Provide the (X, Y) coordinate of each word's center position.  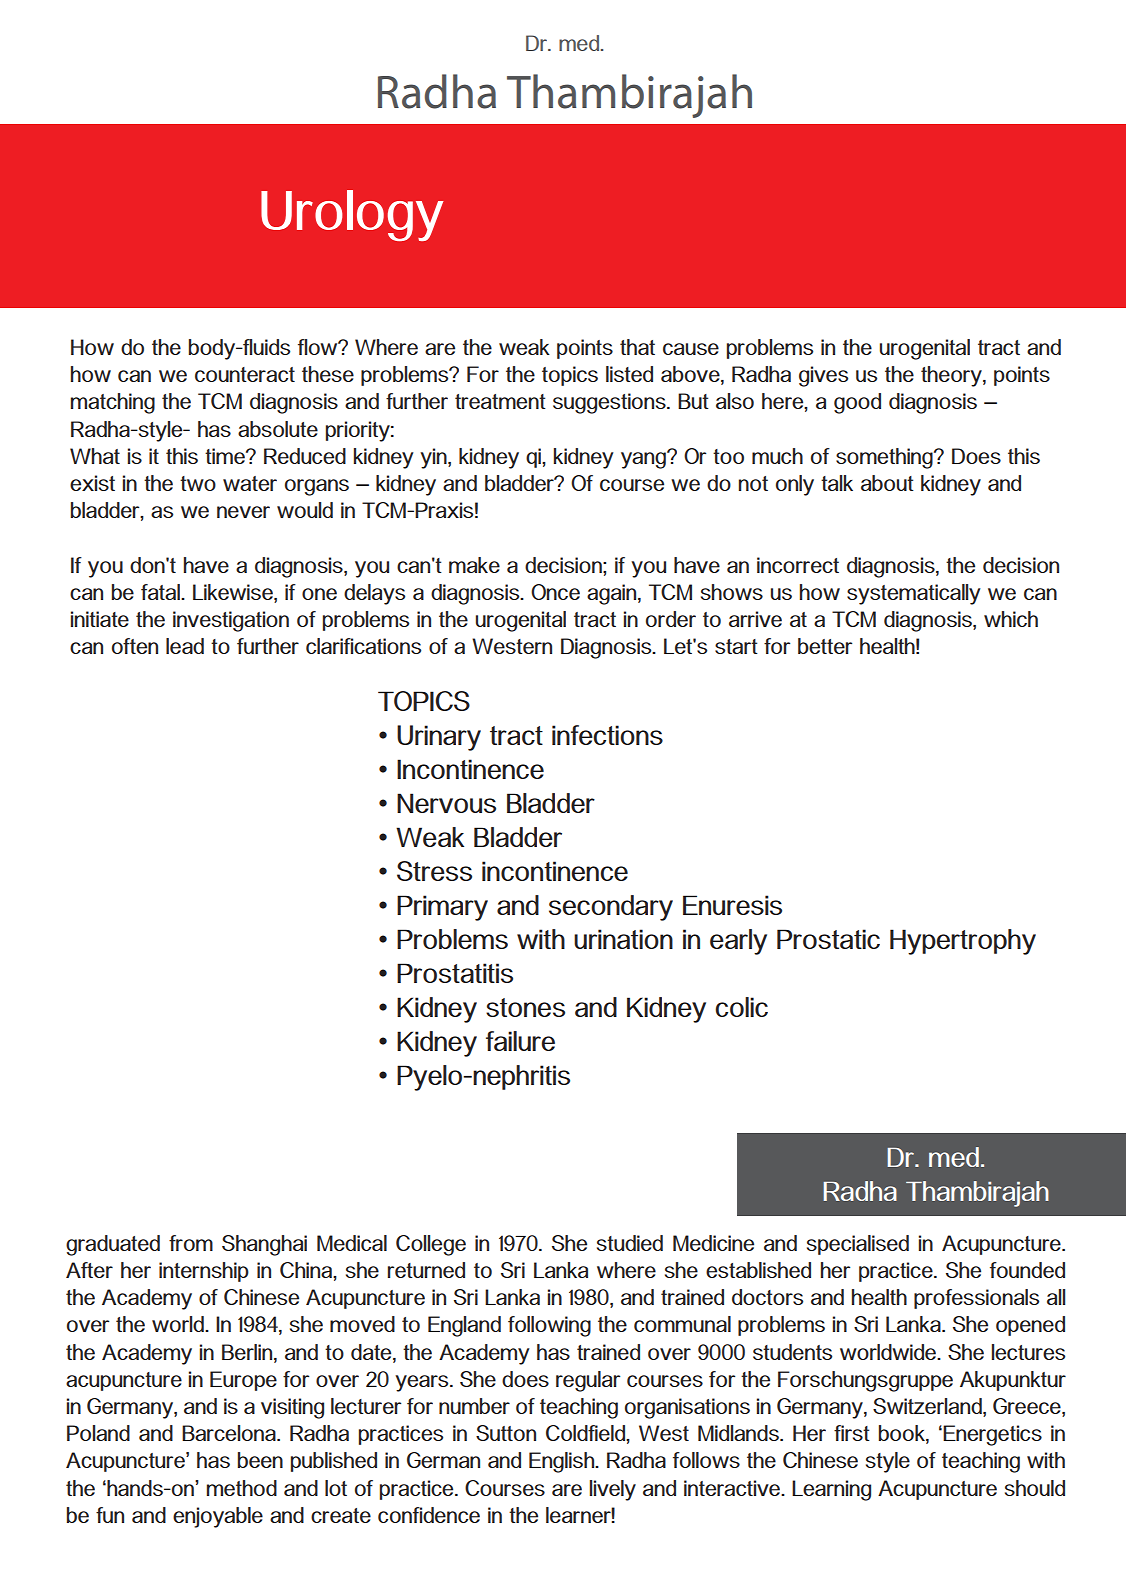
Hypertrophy (963, 942)
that (637, 347)
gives (823, 376)
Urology (352, 215)
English (563, 1462)
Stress (434, 871)
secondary (611, 908)
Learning (831, 1490)
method (242, 1488)
